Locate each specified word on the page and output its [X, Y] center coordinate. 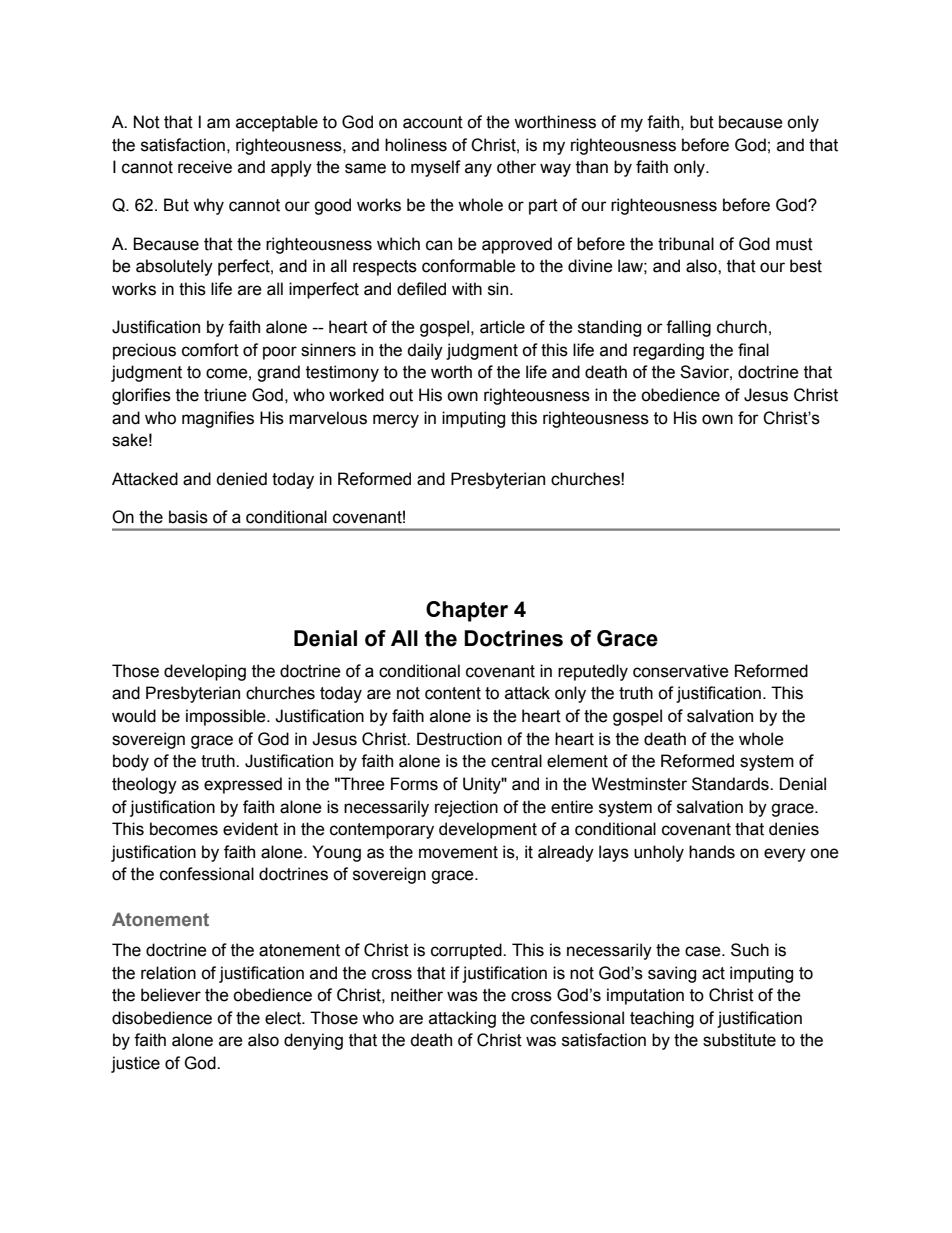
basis [188, 517]
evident [250, 829]
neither [417, 995]
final [753, 350]
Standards [731, 784]
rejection [466, 808]
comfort [210, 350]
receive [205, 167]
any [478, 170]
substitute [739, 1040]
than [592, 167]
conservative [681, 671]
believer [171, 995]
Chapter [467, 611]
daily [425, 351]
